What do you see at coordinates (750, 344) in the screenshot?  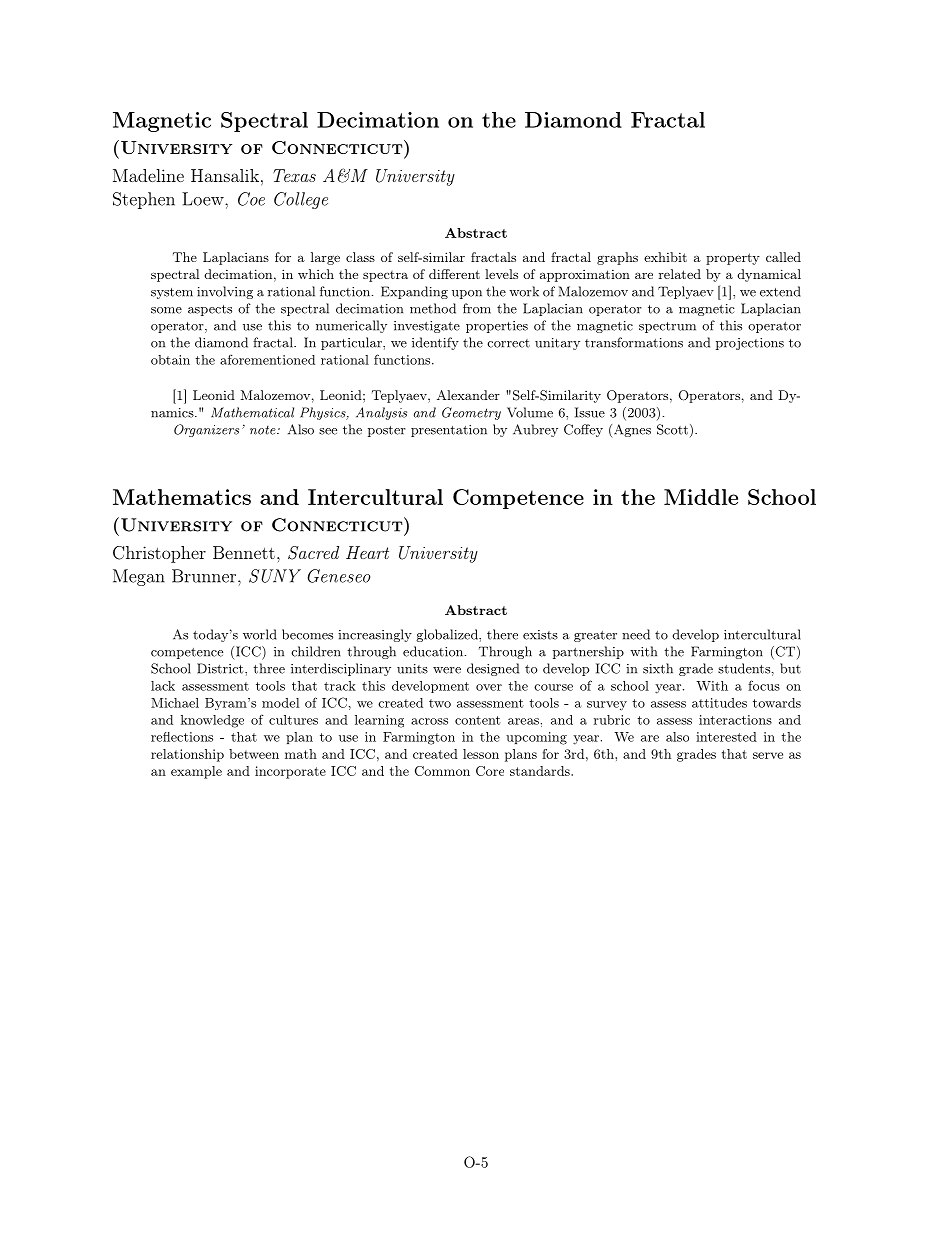 I see `projections` at bounding box center [750, 344].
